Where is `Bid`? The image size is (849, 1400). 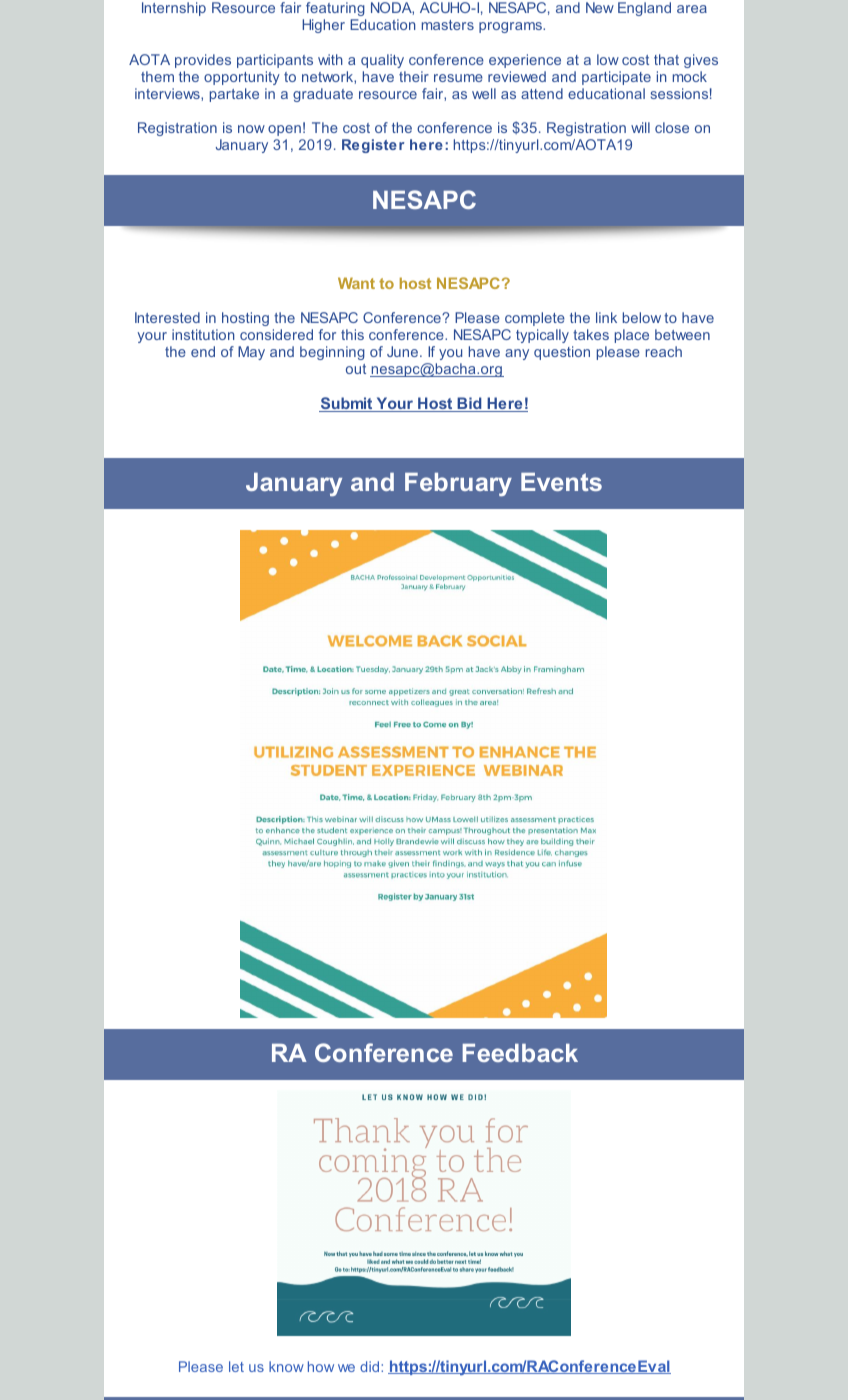 Bid is located at coordinates (469, 404).
